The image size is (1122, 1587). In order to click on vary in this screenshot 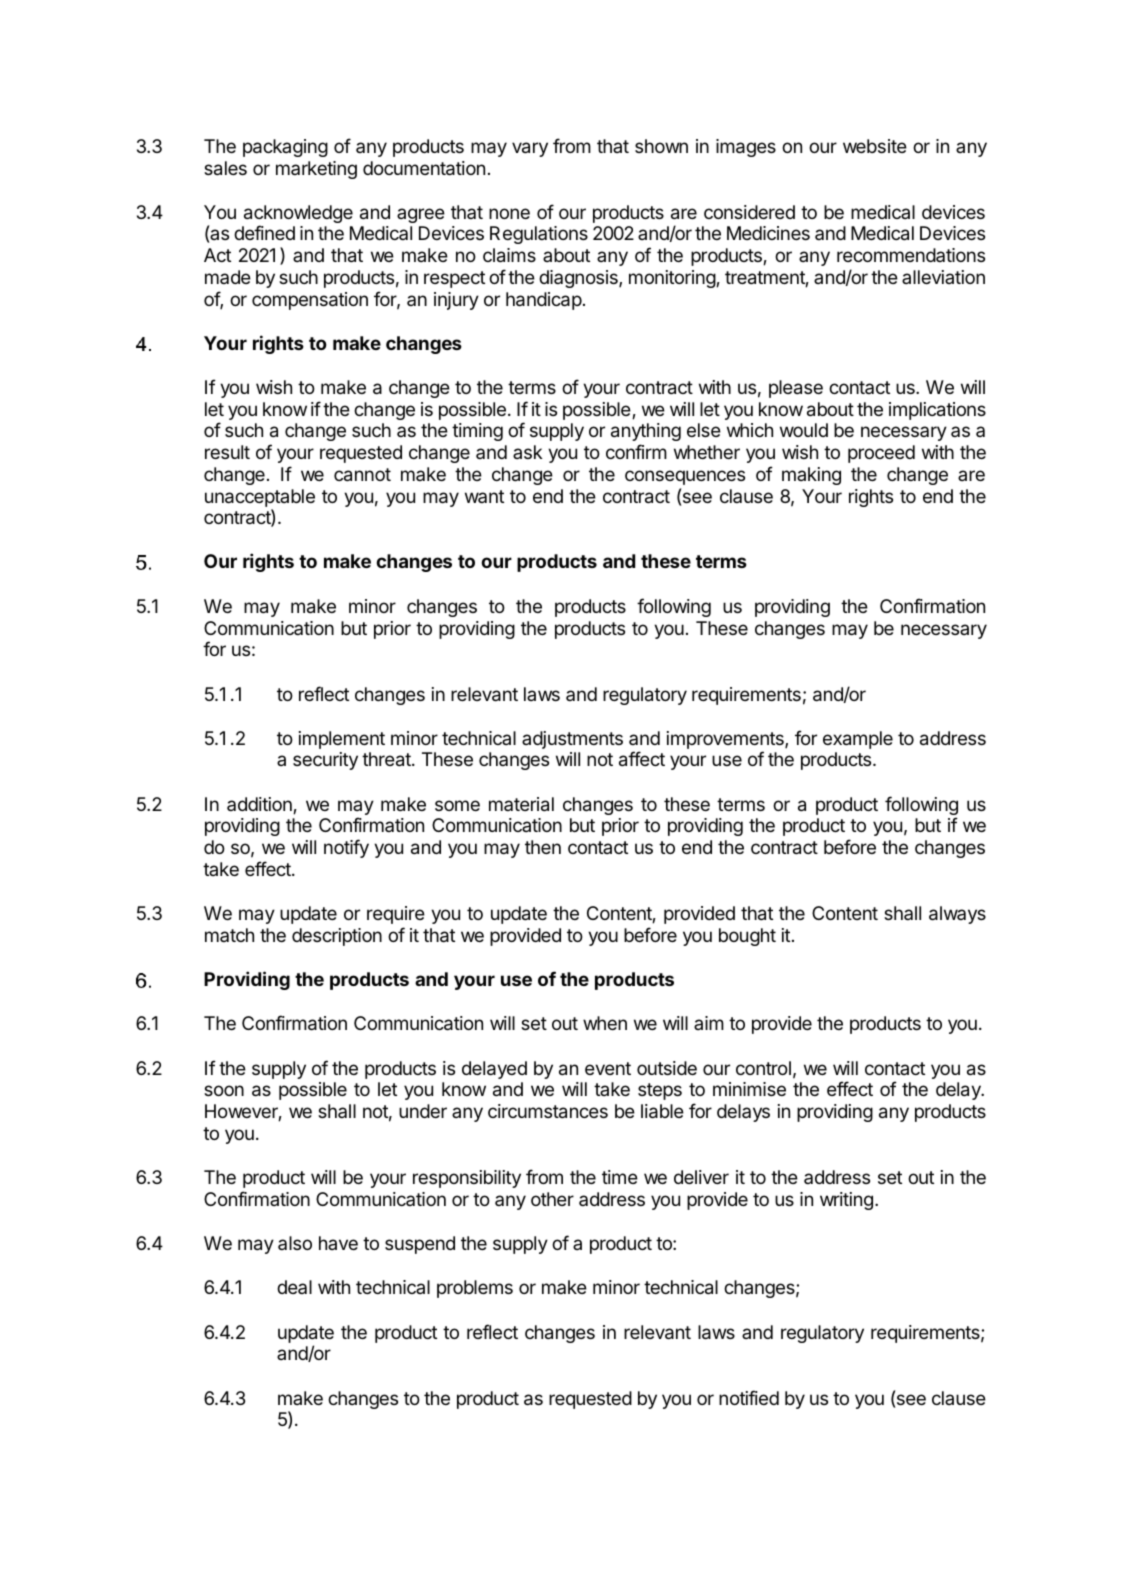, I will do `click(530, 149)`.
